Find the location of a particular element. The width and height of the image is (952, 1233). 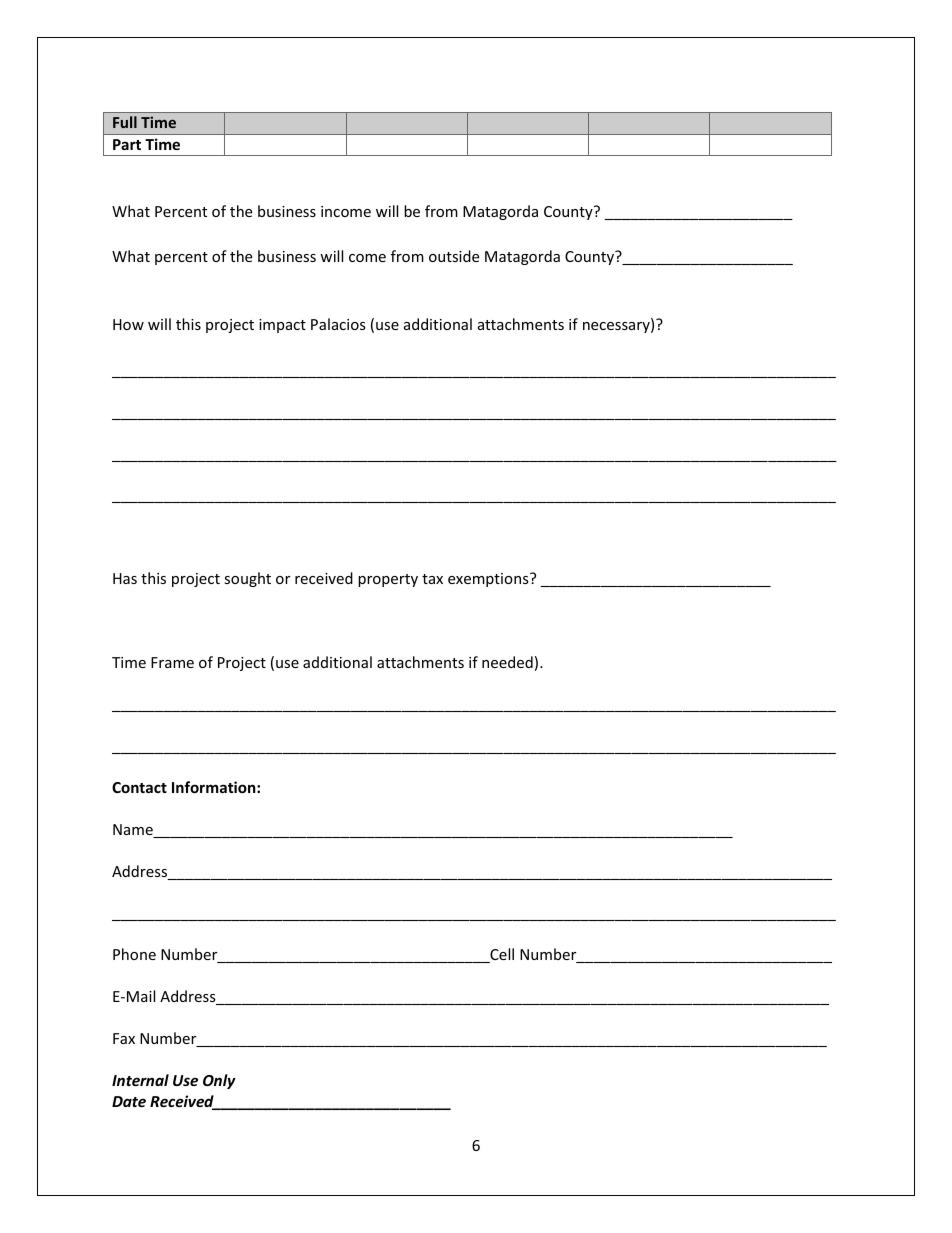

Internal is located at coordinates (140, 1080).
